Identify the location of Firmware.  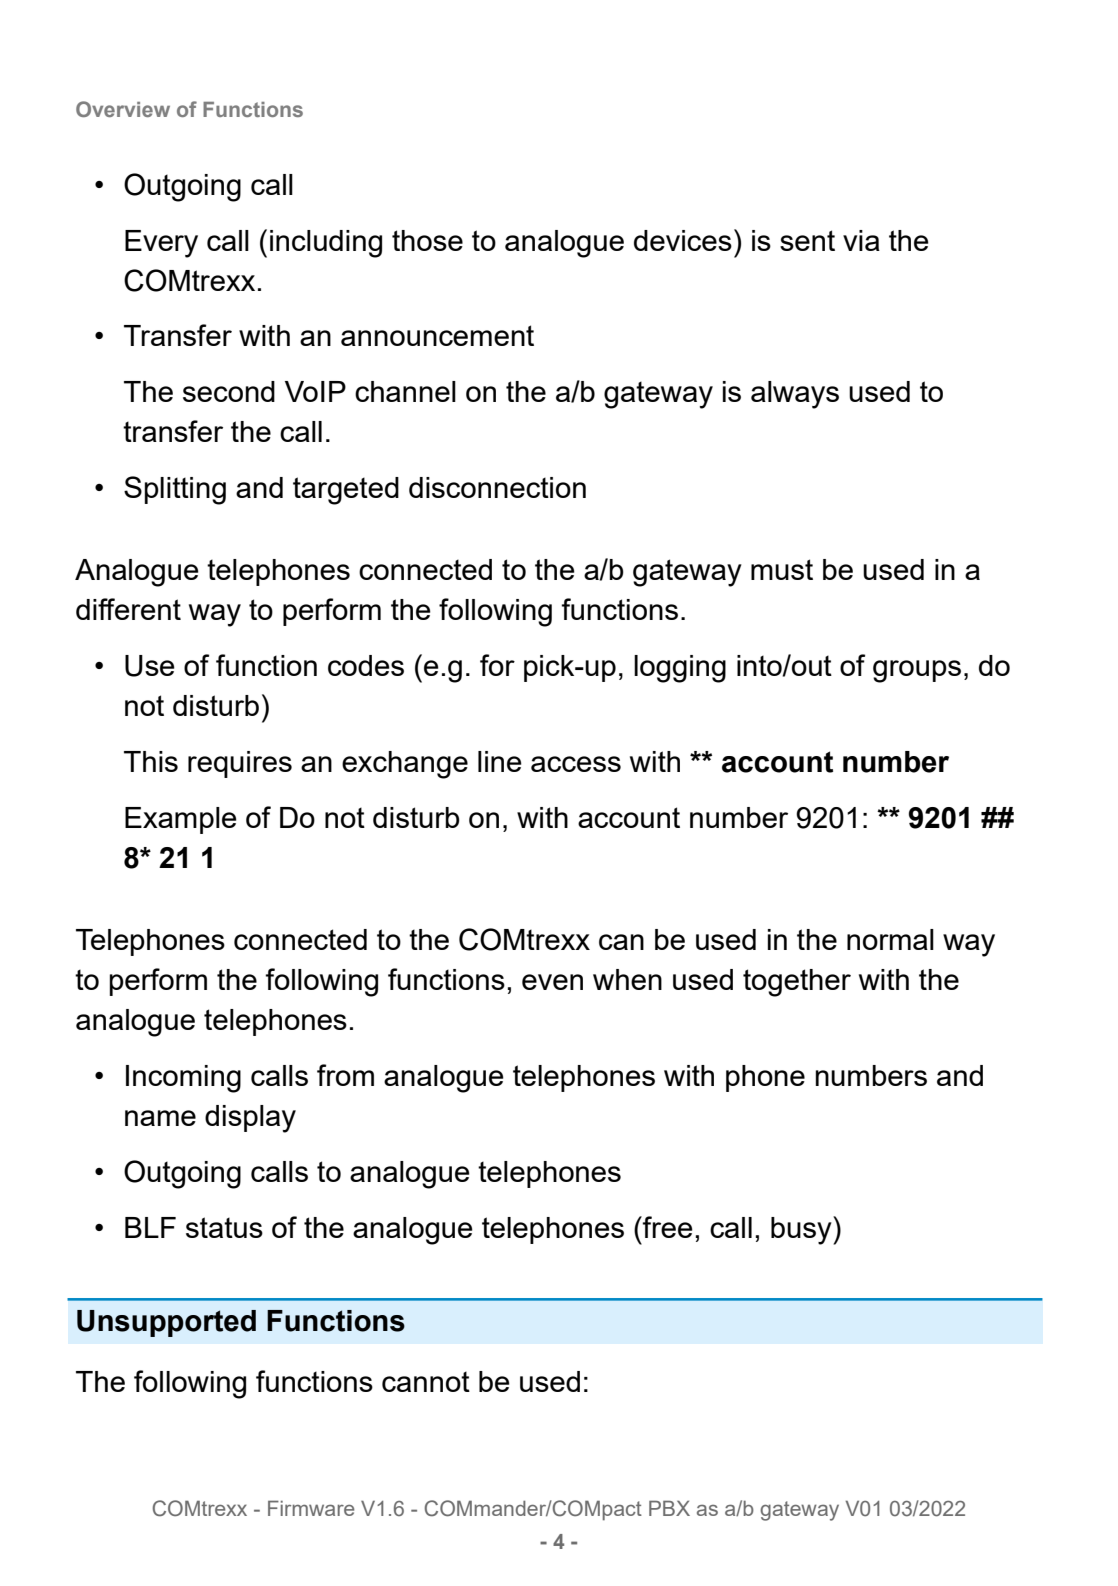
(311, 1508).
